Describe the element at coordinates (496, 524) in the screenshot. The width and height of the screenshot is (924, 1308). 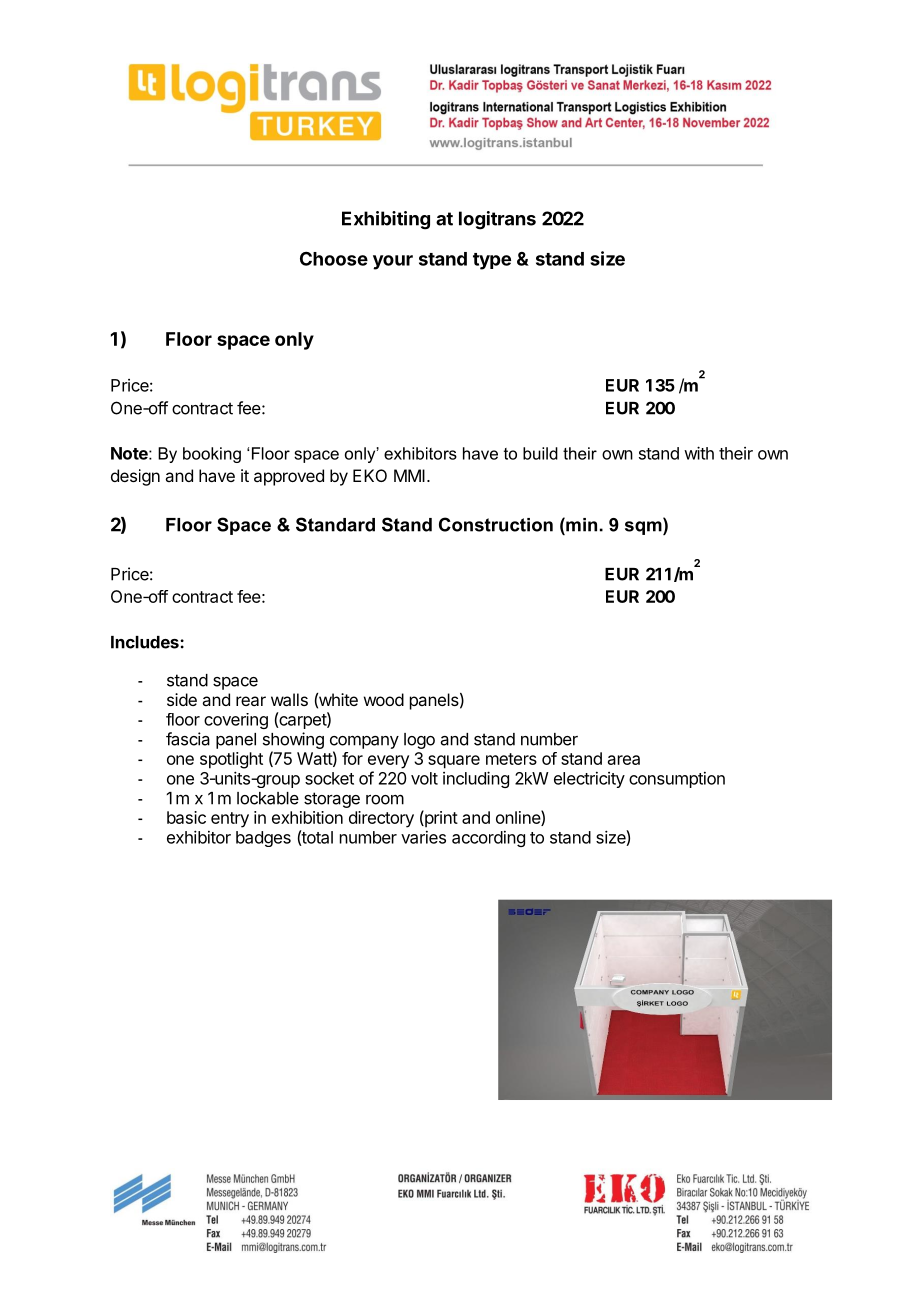
I see `Construction` at that location.
